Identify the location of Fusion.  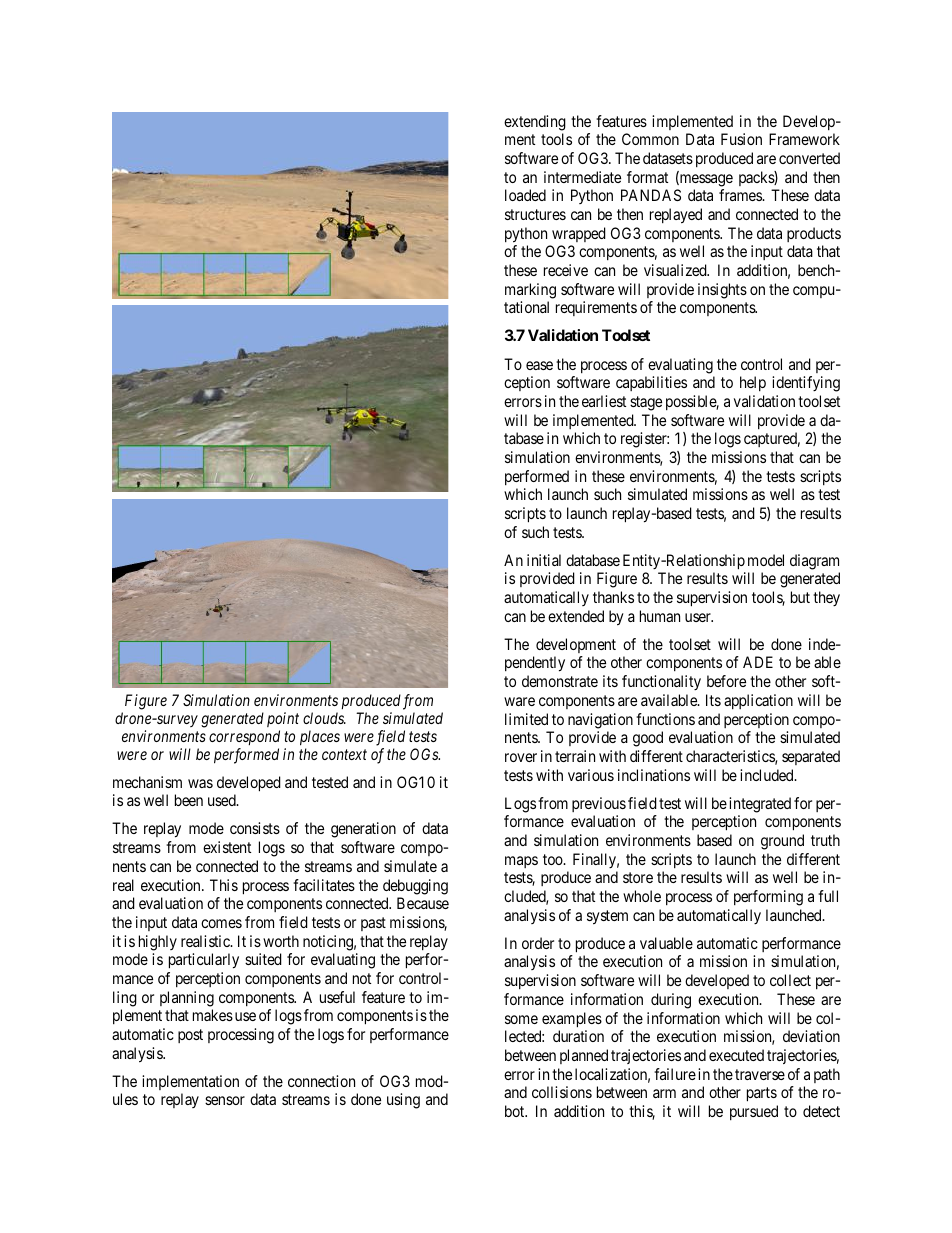
(741, 139).
